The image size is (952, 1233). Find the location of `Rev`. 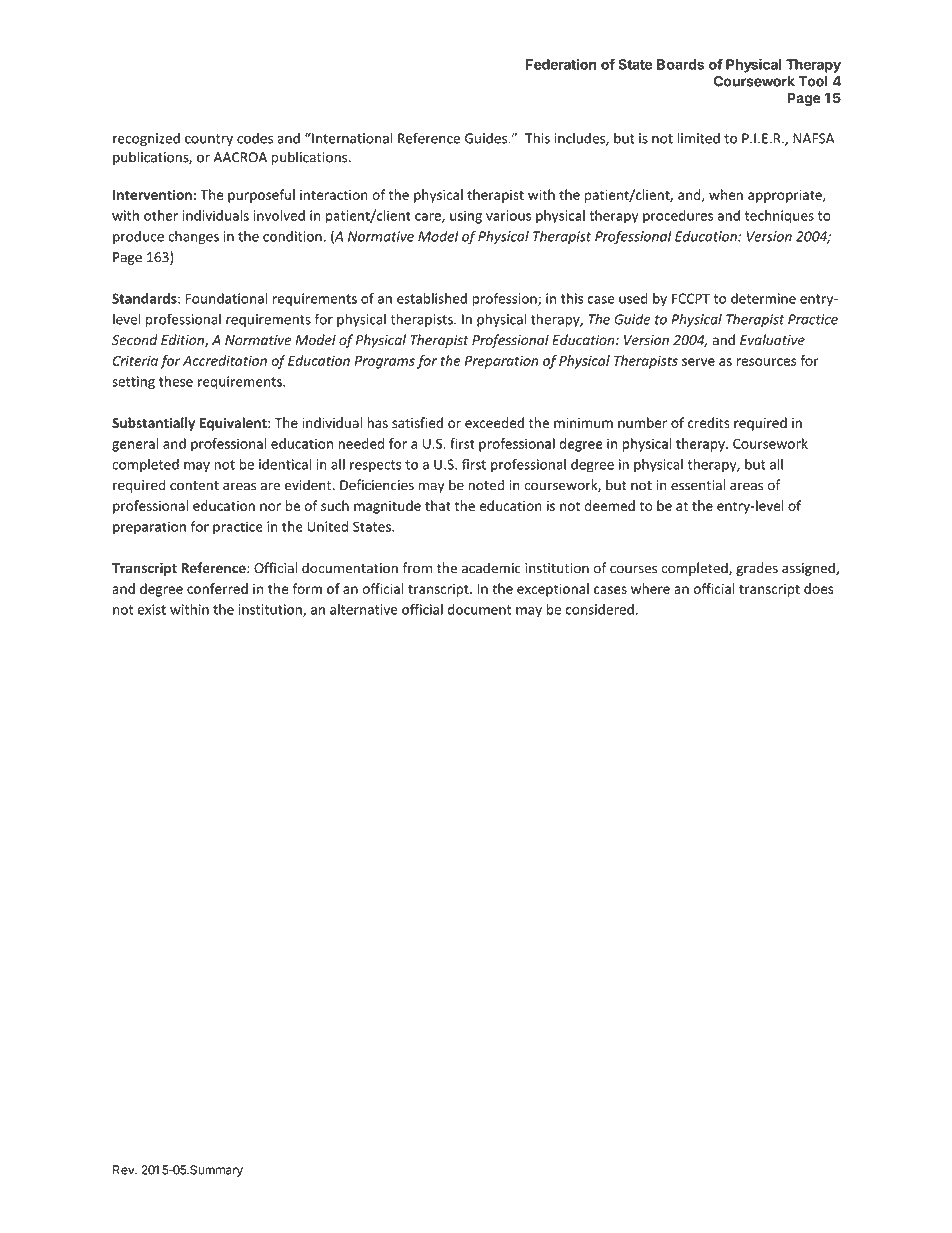

Rev is located at coordinates (124, 1170).
